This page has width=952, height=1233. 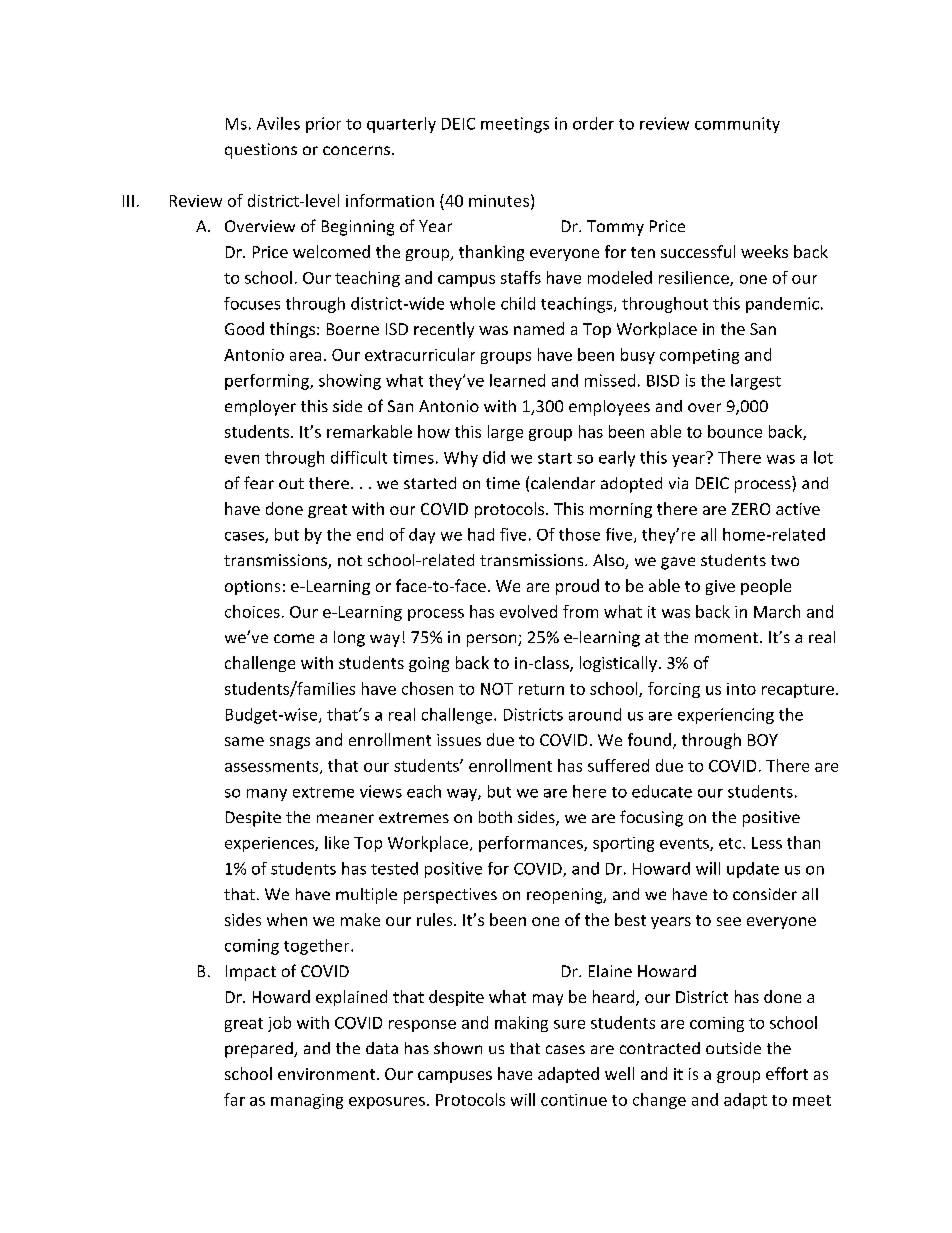 What do you see at coordinates (461, 459) in the page?
I see `Why` at bounding box center [461, 459].
